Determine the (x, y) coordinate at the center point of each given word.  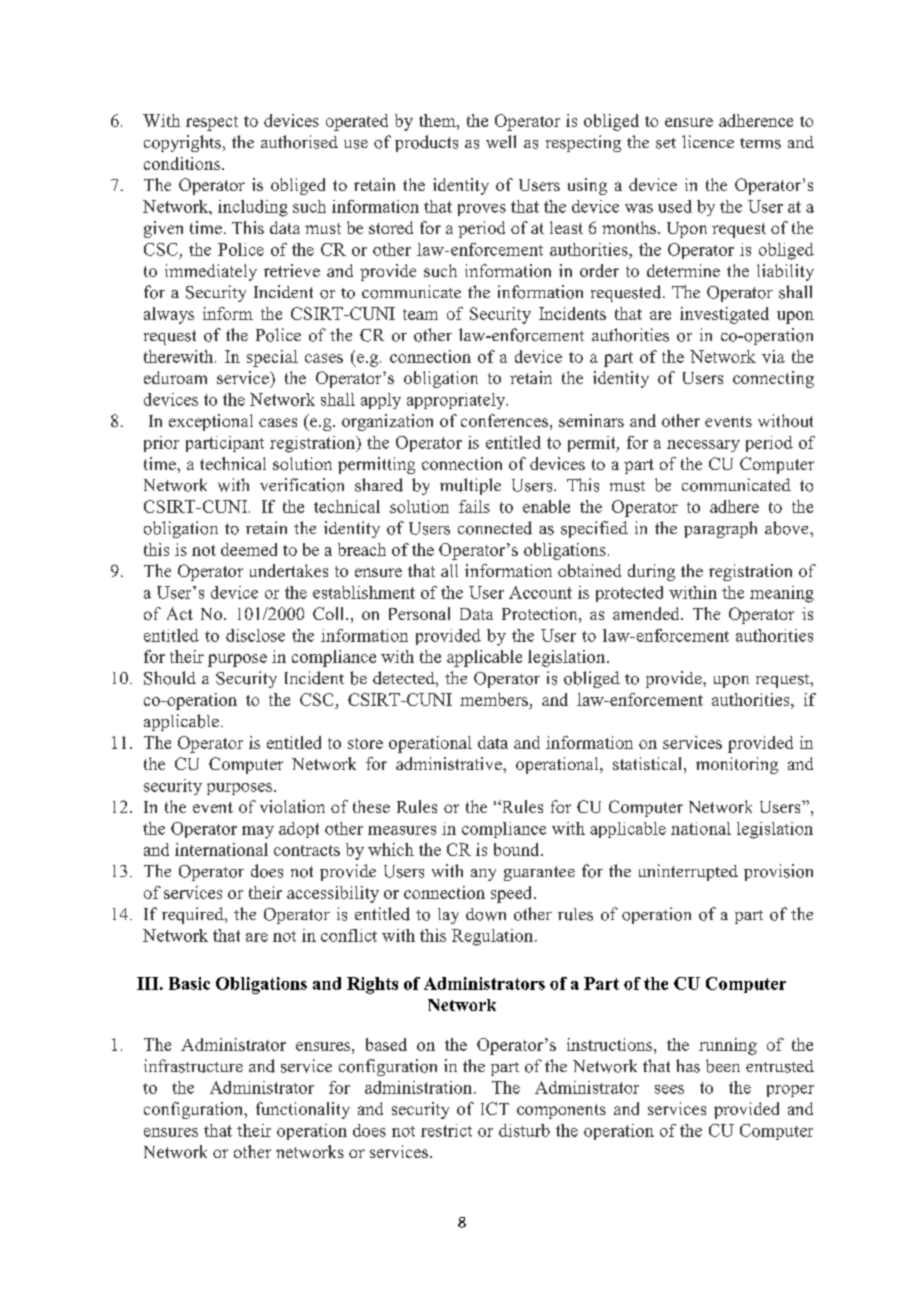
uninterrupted (688, 872)
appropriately (457, 401)
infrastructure (193, 1066)
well (501, 141)
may (258, 832)
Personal (419, 613)
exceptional (211, 422)
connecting (773, 379)
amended (647, 613)
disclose (255, 635)
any (483, 875)
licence (708, 141)
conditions (182, 163)
